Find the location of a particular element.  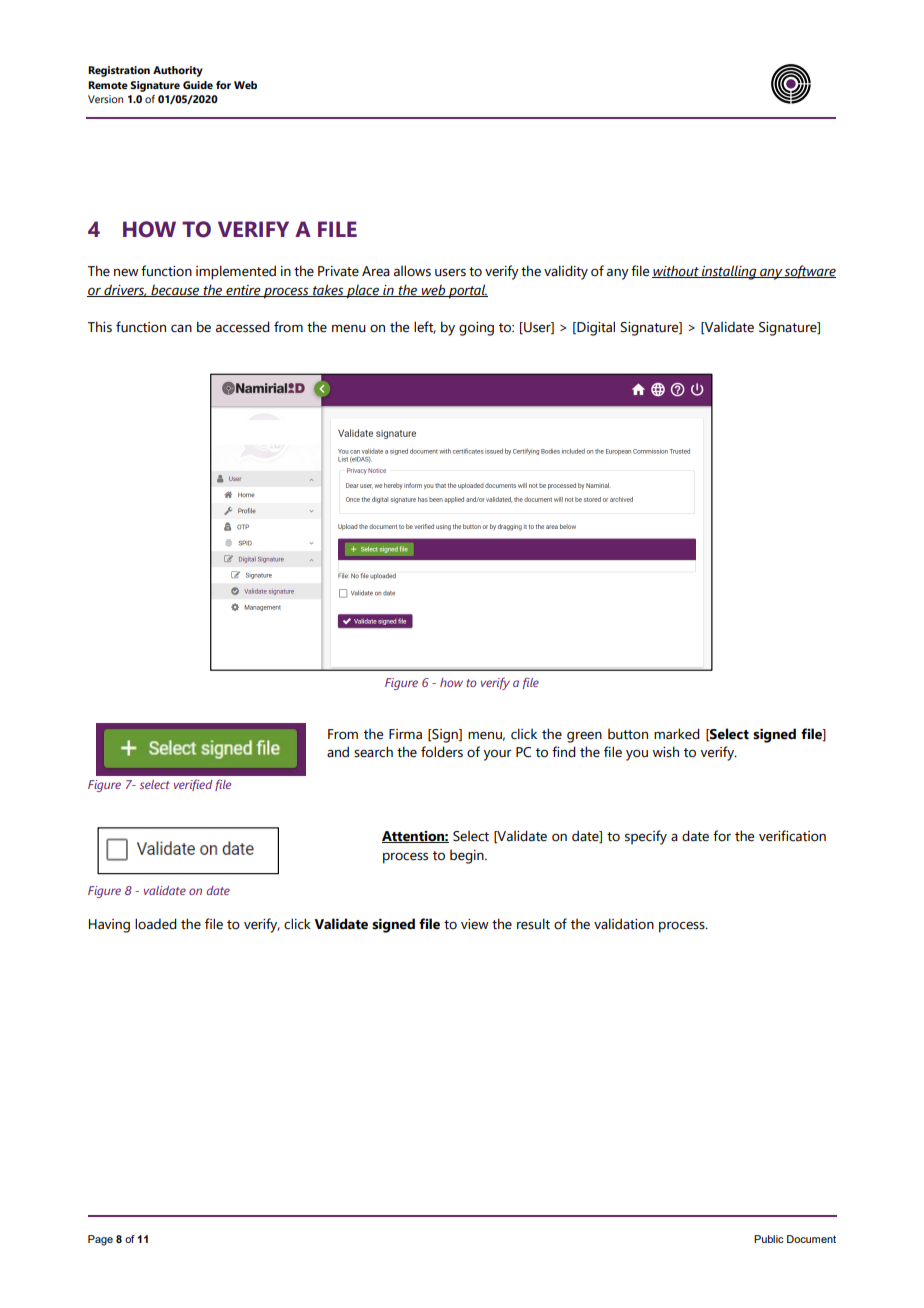

installing is located at coordinates (729, 272).
